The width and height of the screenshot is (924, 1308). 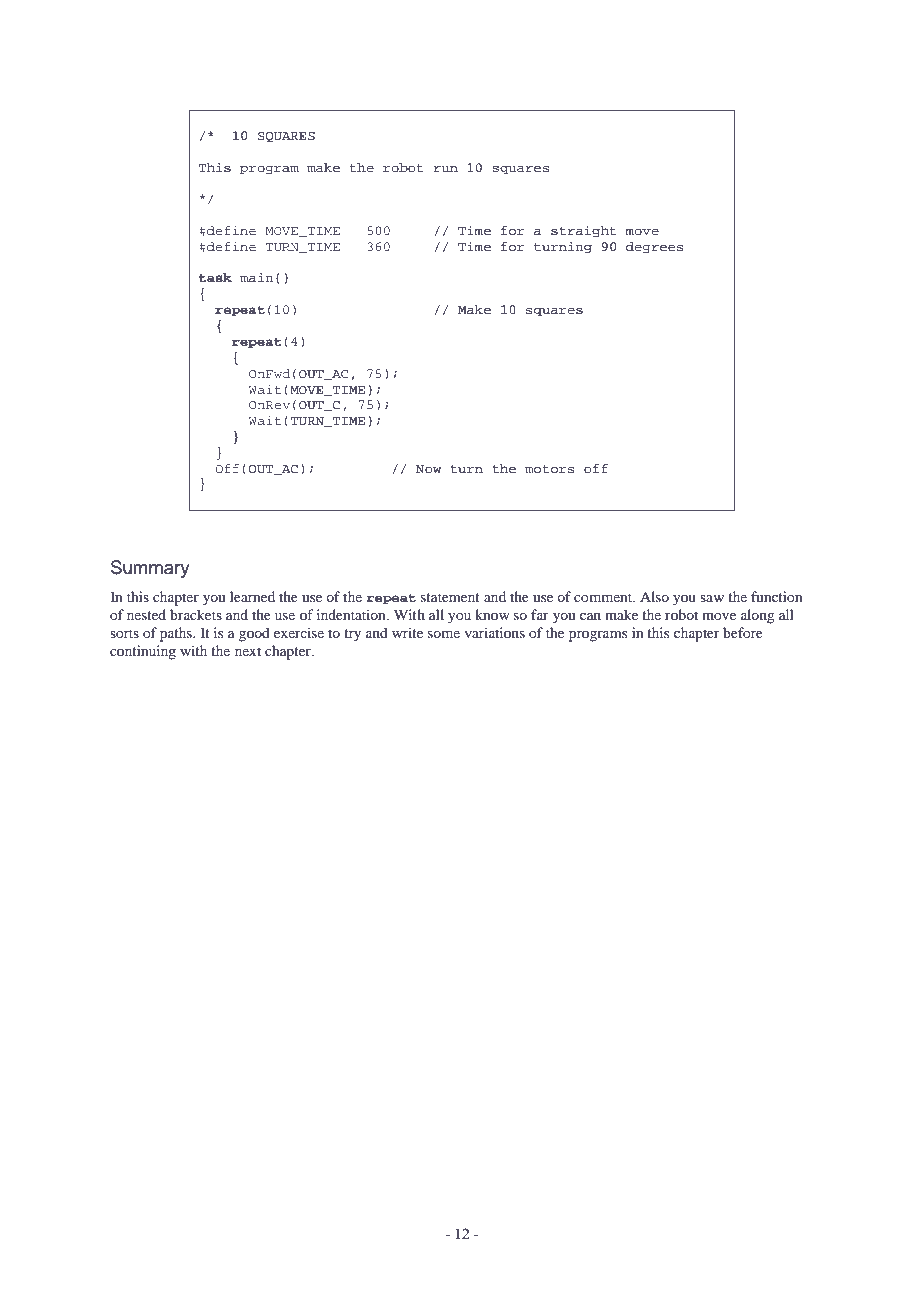 What do you see at coordinates (177, 634) in the screenshot?
I see `paths` at bounding box center [177, 634].
